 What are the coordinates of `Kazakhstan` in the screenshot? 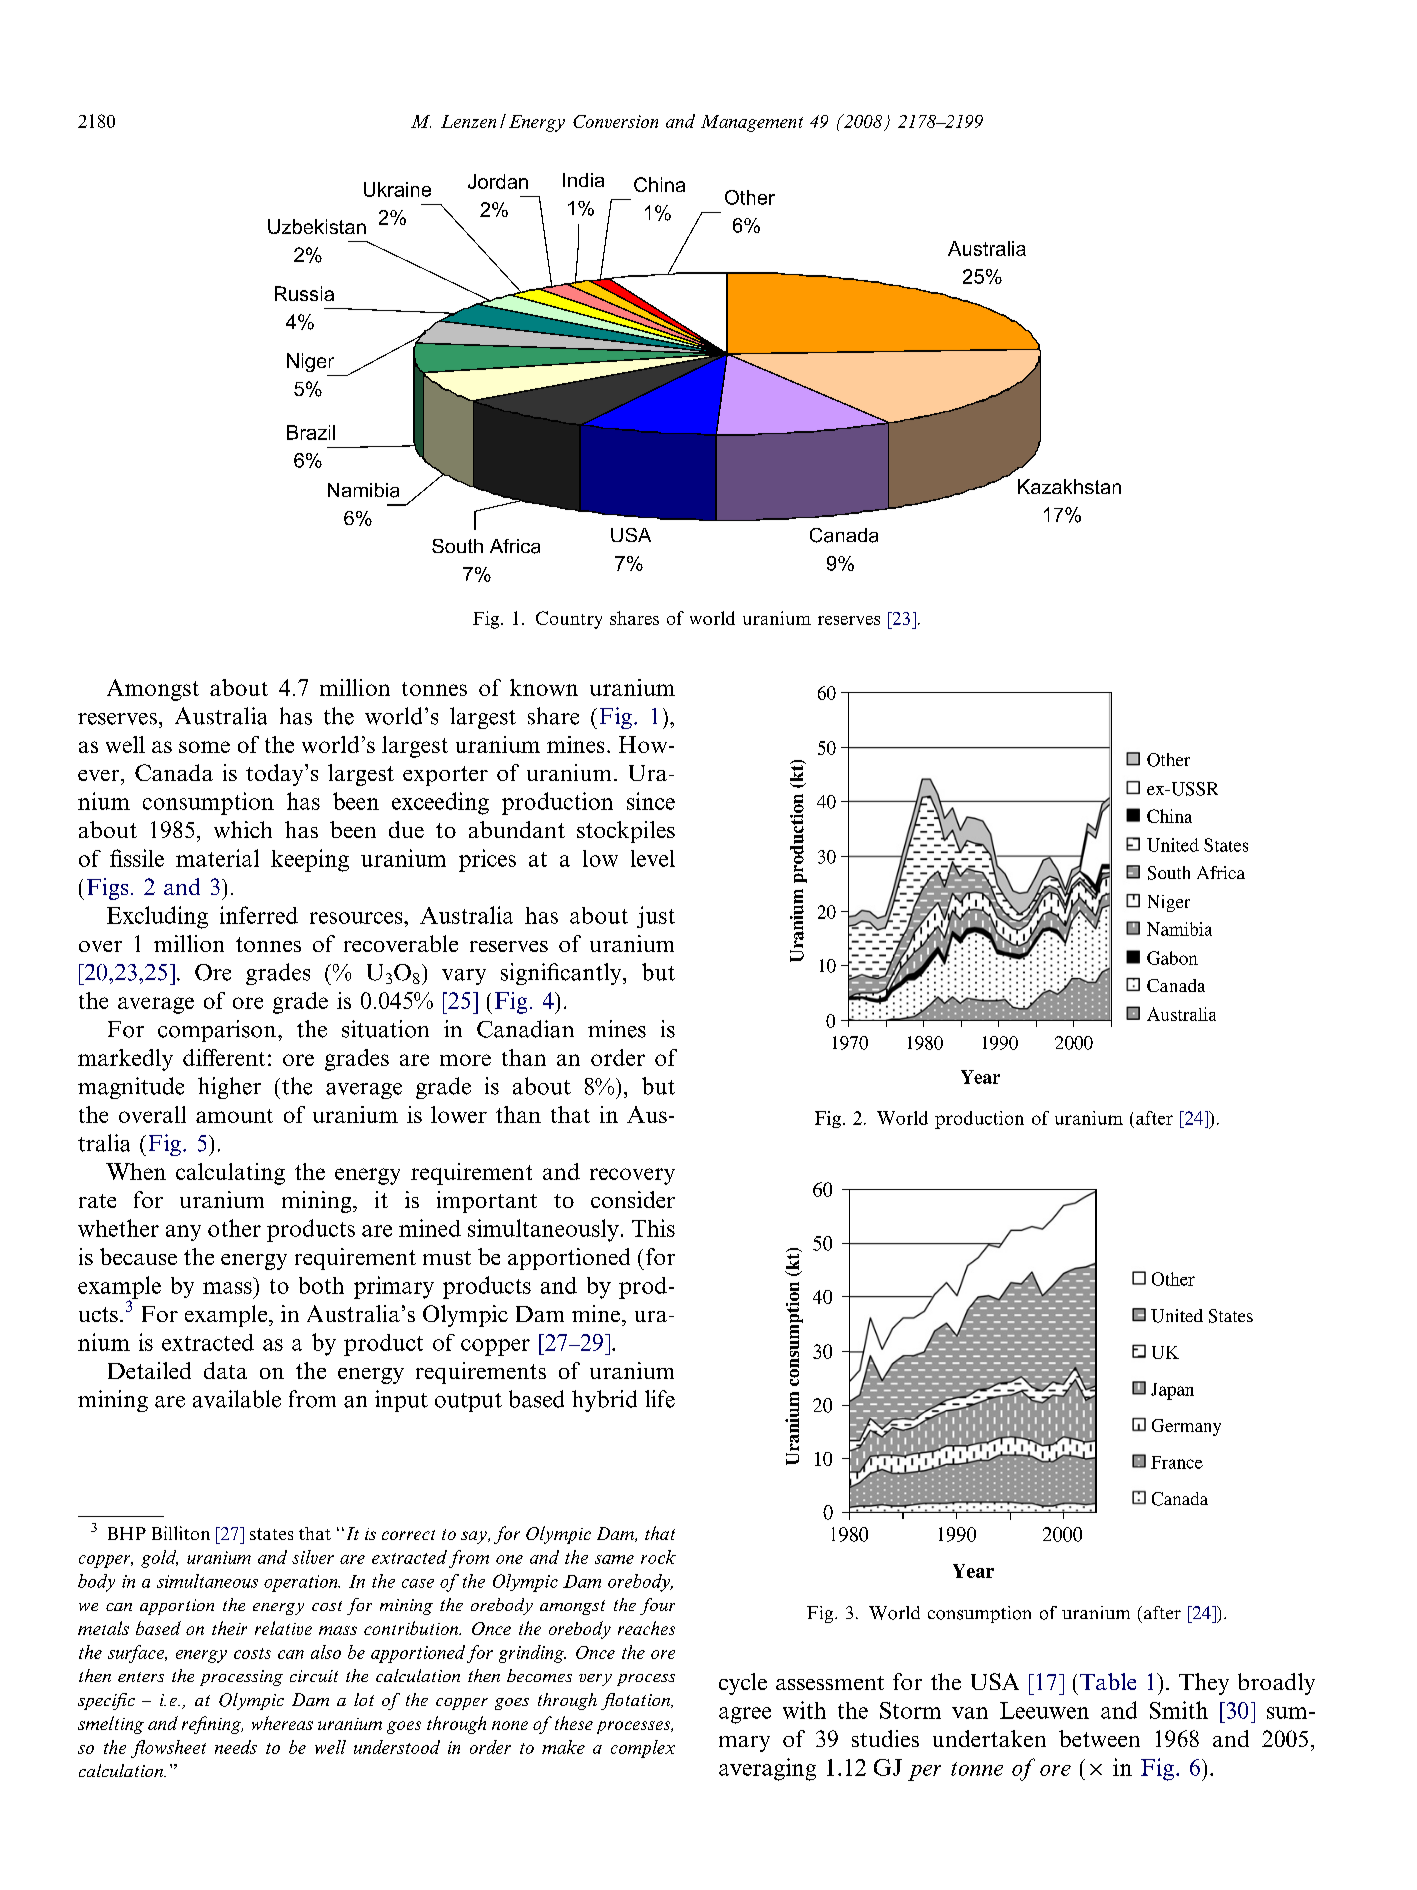 It's located at (1069, 486).
